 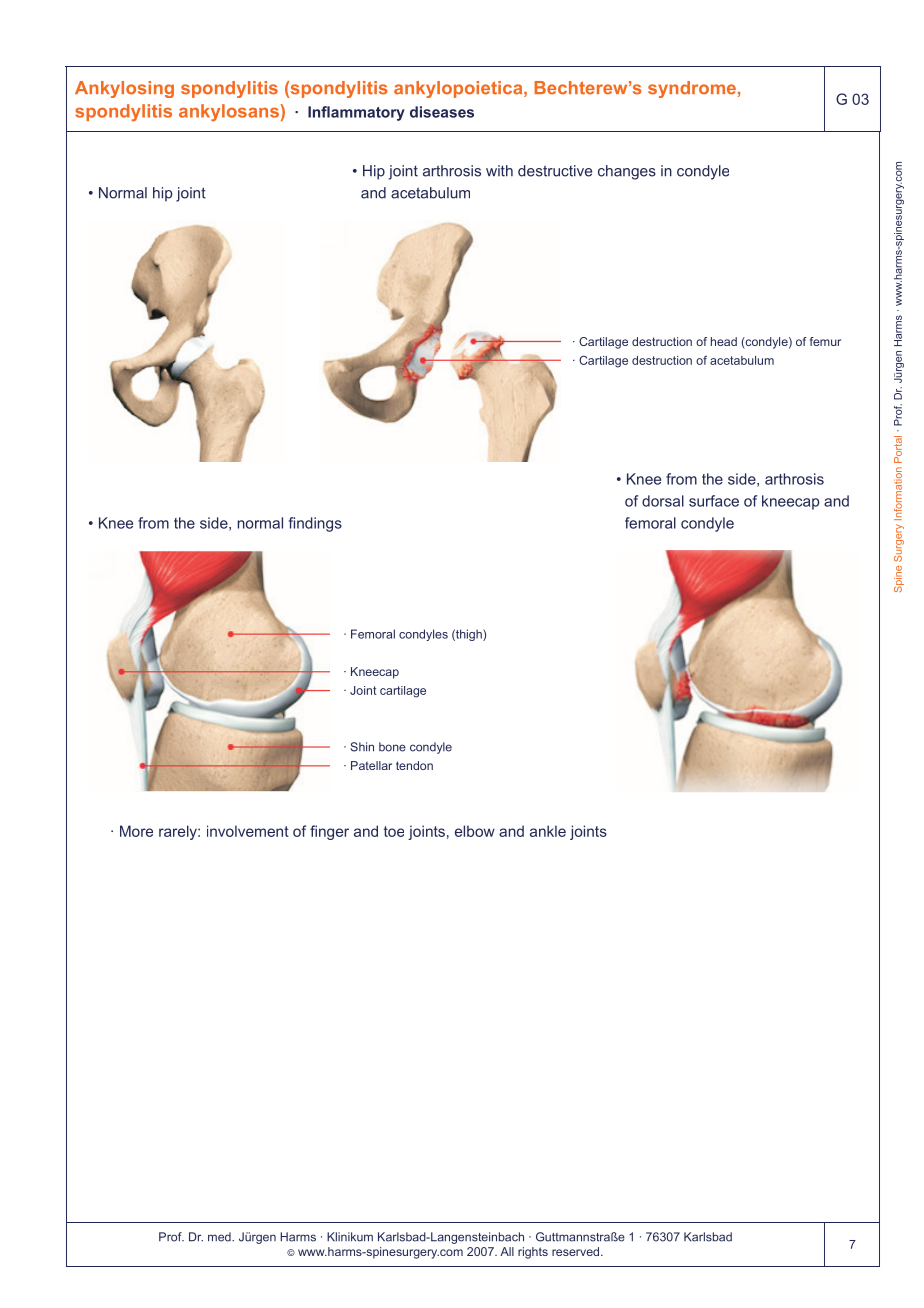 What do you see at coordinates (507, 1251) in the page?
I see `All` at bounding box center [507, 1251].
